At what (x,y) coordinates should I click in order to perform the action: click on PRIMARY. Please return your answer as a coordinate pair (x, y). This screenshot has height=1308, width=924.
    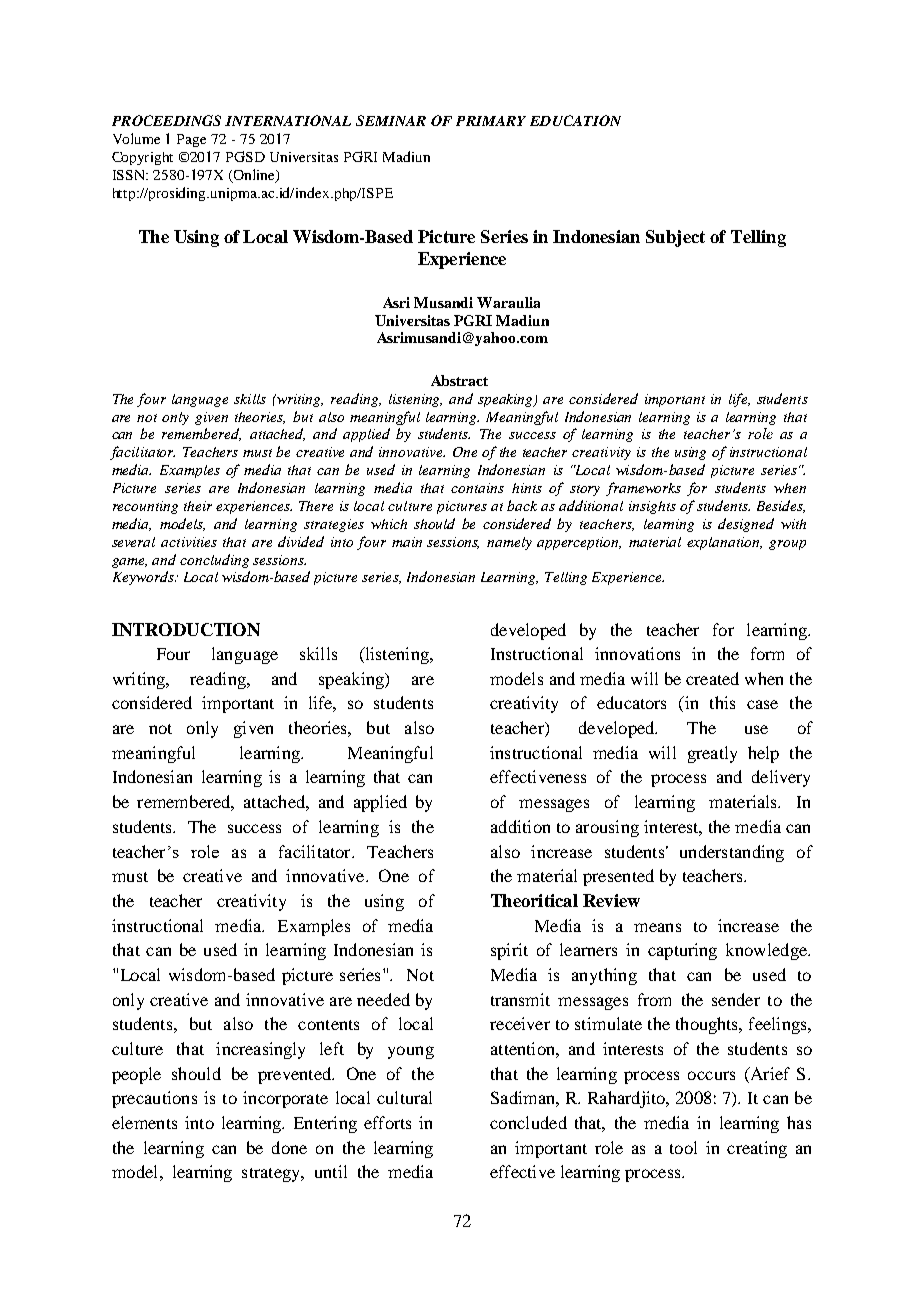
    Looking at the image, I should click on (491, 121).
